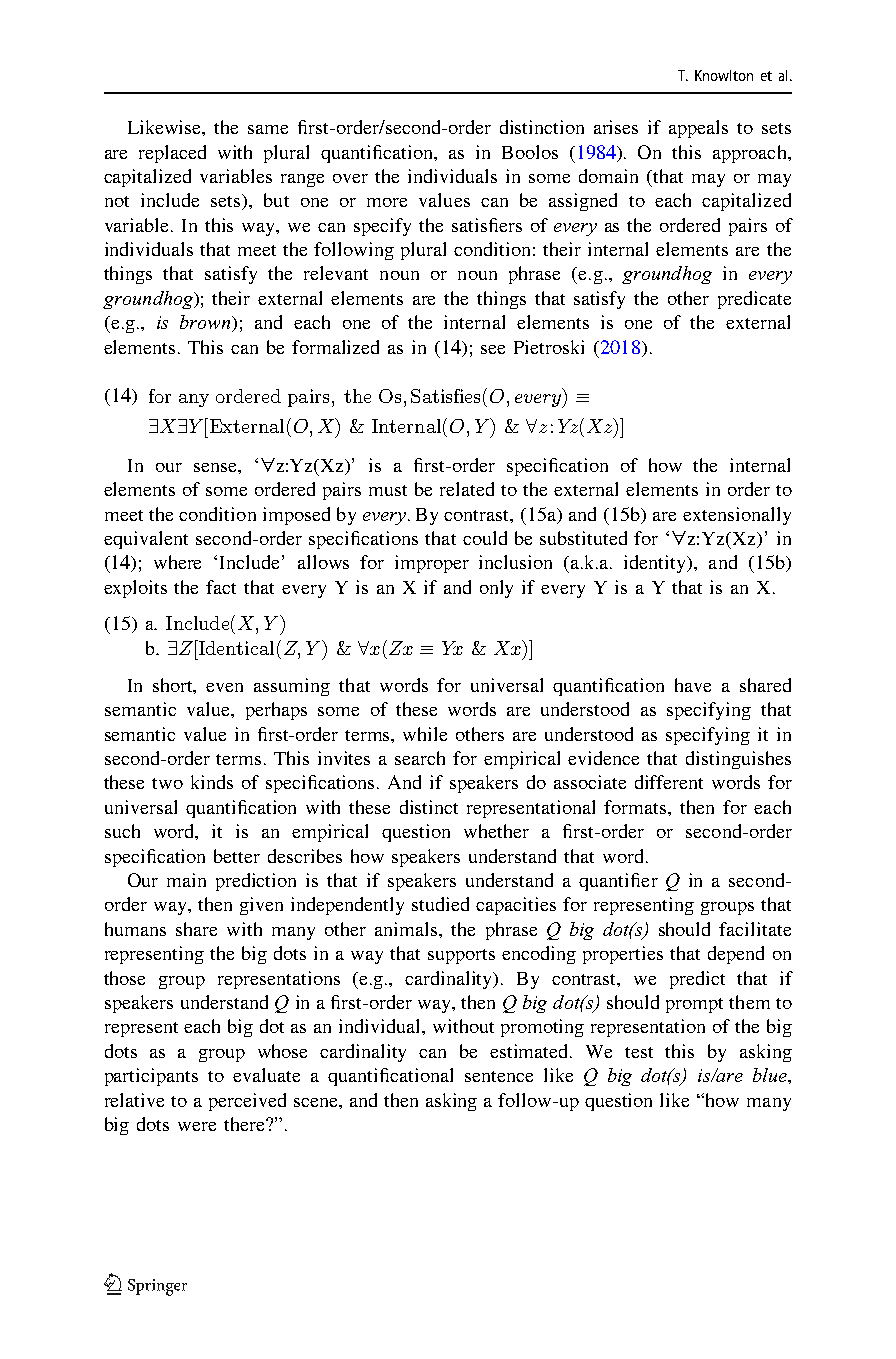  I want to click on appeals, so click(698, 129).
